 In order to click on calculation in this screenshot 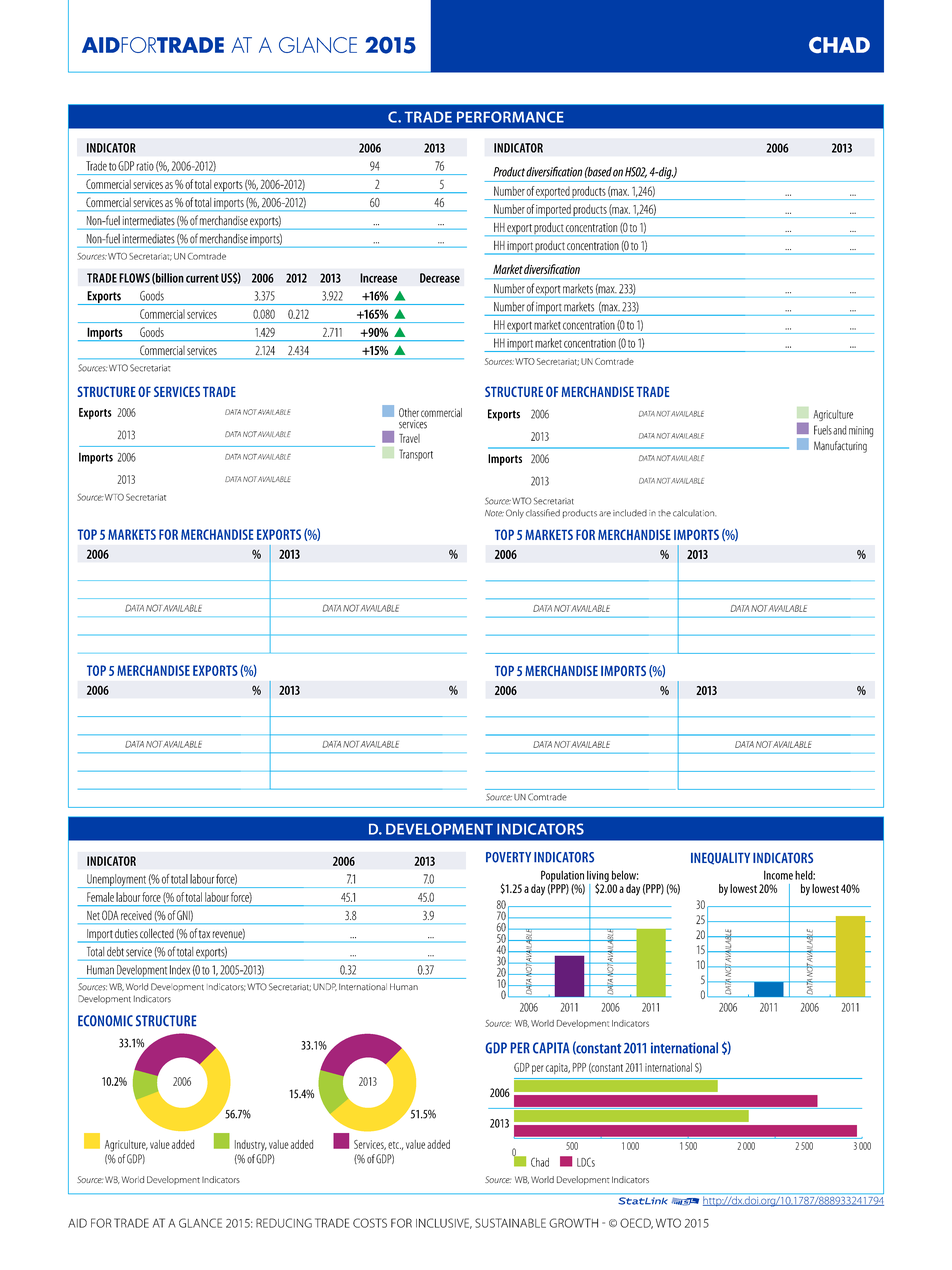, I will do `click(694, 513)`.
